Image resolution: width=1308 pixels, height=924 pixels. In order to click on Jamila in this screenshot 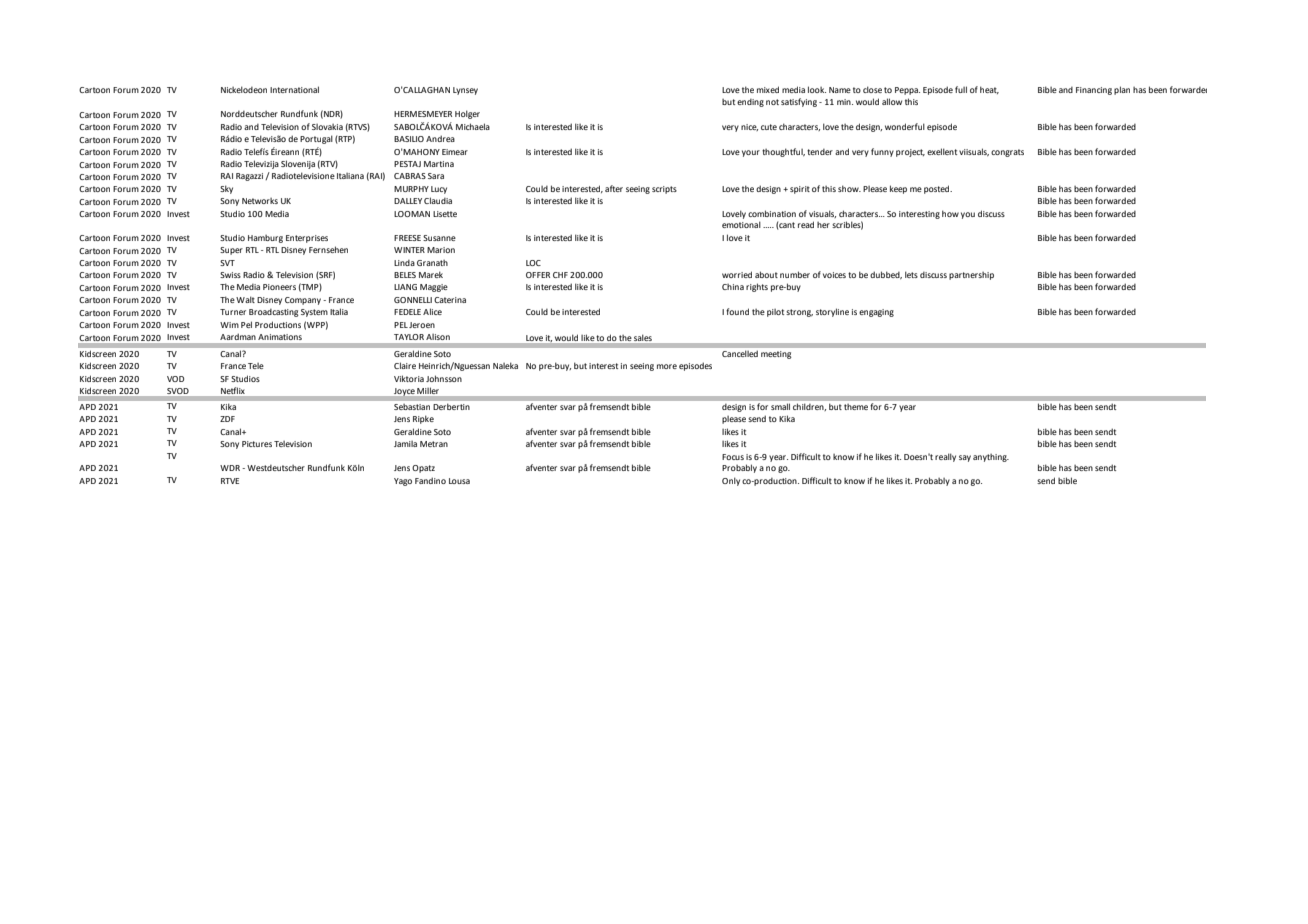, I will do `click(405, 444)`.
